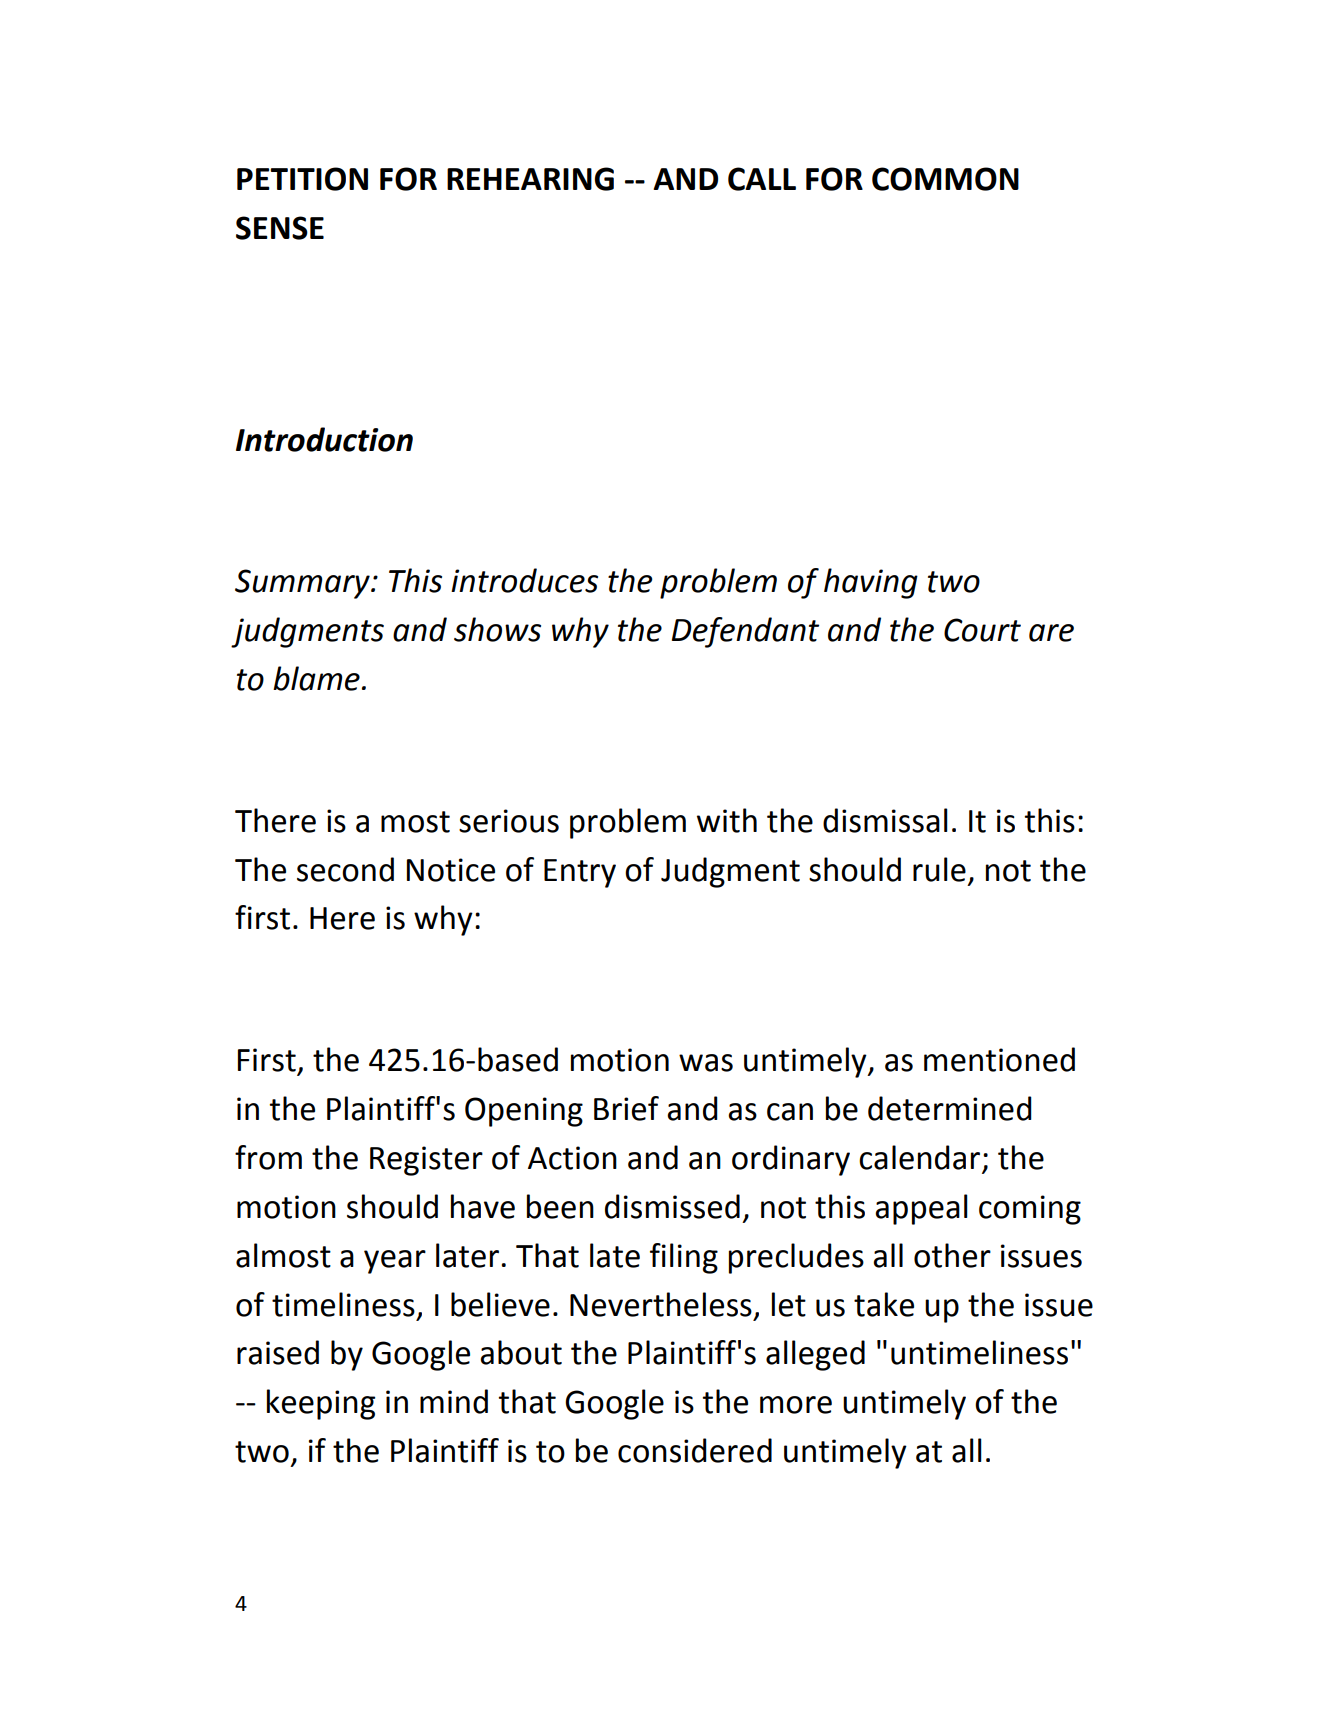  What do you see at coordinates (727, 820) in the screenshot?
I see `with` at bounding box center [727, 820].
